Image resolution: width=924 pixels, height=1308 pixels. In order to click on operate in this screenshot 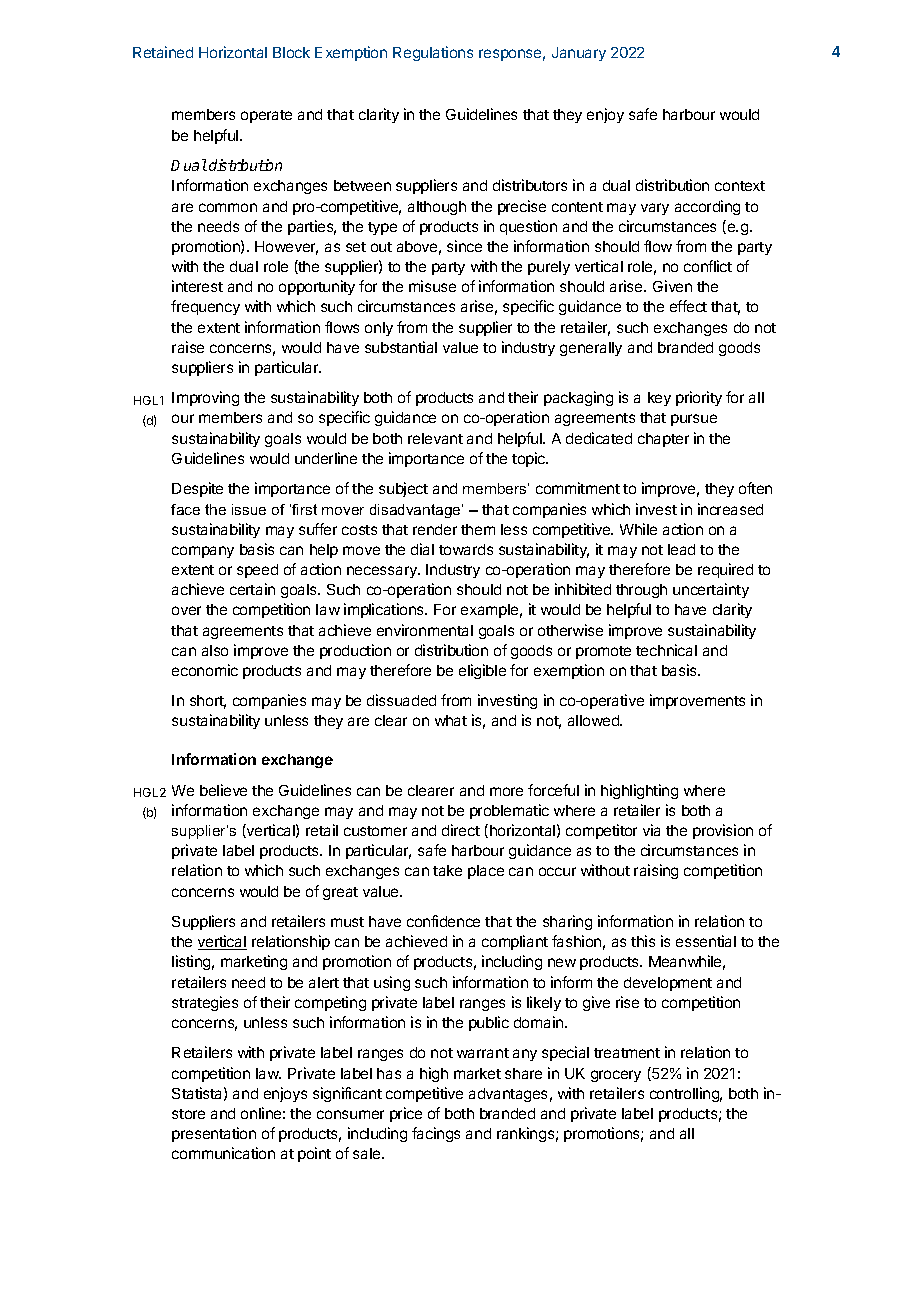, I will do `click(266, 116)`.
